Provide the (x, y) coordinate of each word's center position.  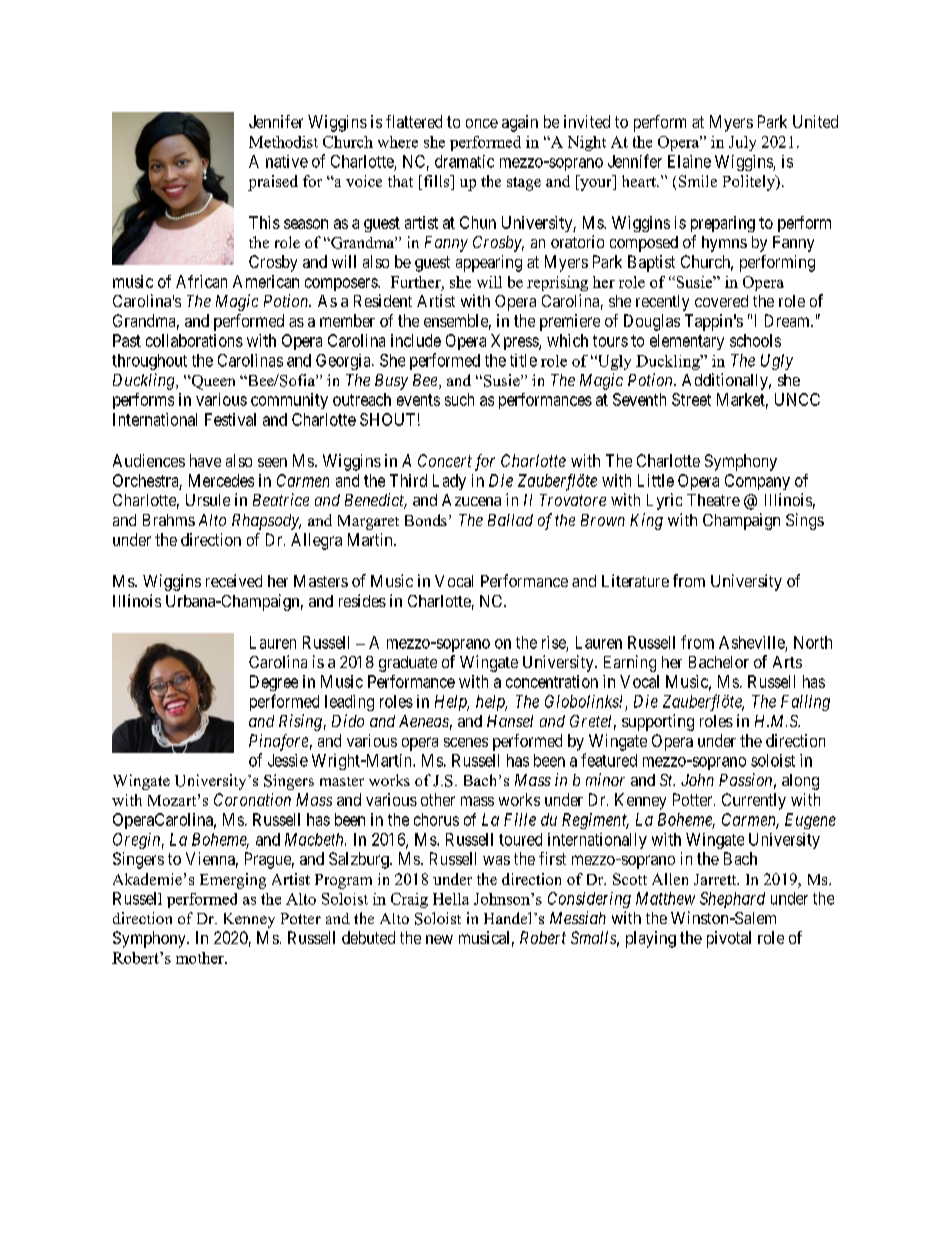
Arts (787, 662)
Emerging (233, 881)
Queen (212, 382)
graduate (408, 664)
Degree (274, 683)
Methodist (283, 142)
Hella (451, 899)
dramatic (464, 161)
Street (691, 399)
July (742, 143)
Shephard (732, 900)
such (459, 399)
